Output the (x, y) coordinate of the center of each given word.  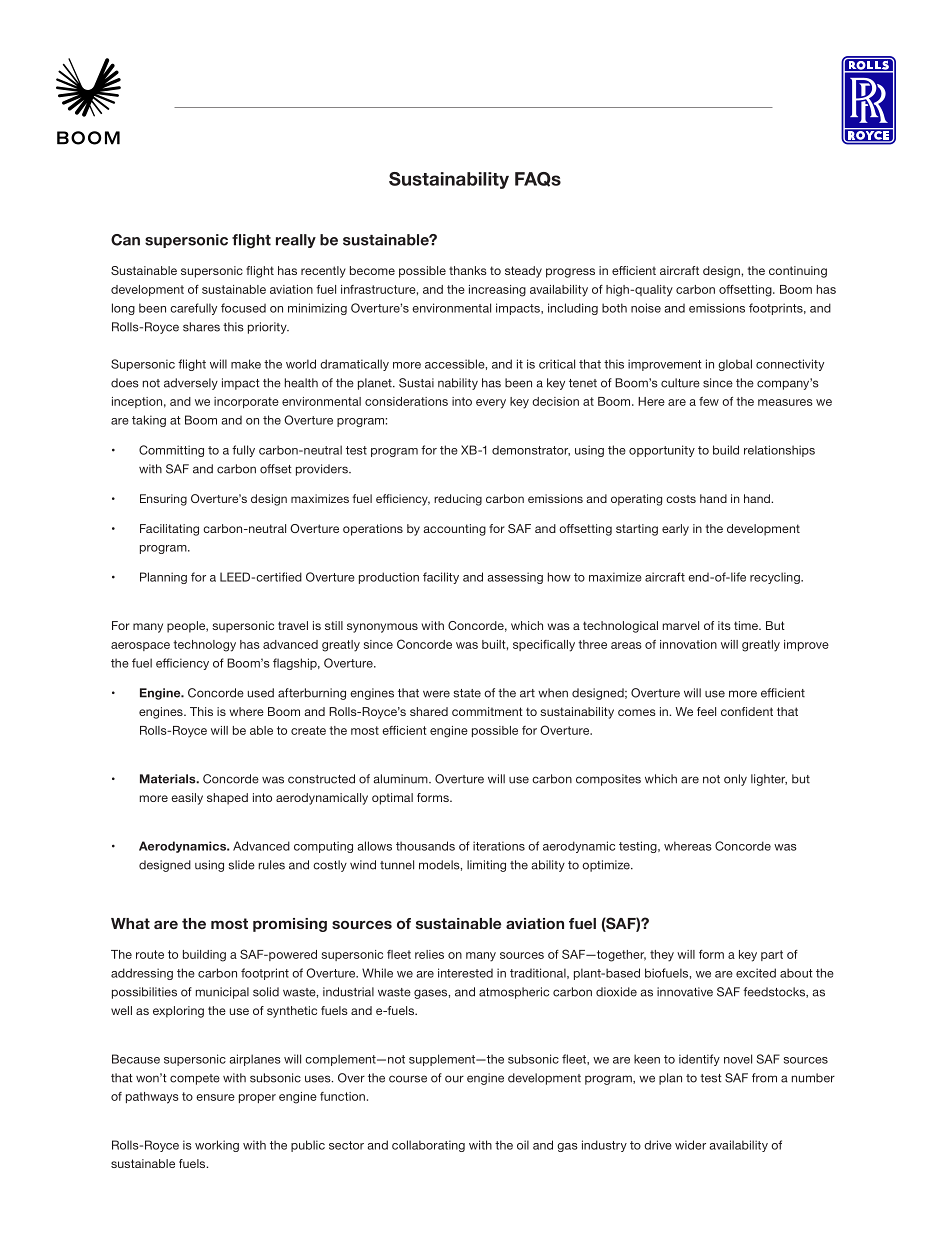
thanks (468, 270)
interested (465, 973)
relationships (779, 451)
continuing (798, 272)
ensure (215, 1097)
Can (125, 240)
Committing (171, 451)
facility (441, 578)
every (491, 404)
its (724, 625)
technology (204, 646)
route (150, 954)
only (735, 780)
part (772, 955)
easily (187, 799)
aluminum (401, 779)
